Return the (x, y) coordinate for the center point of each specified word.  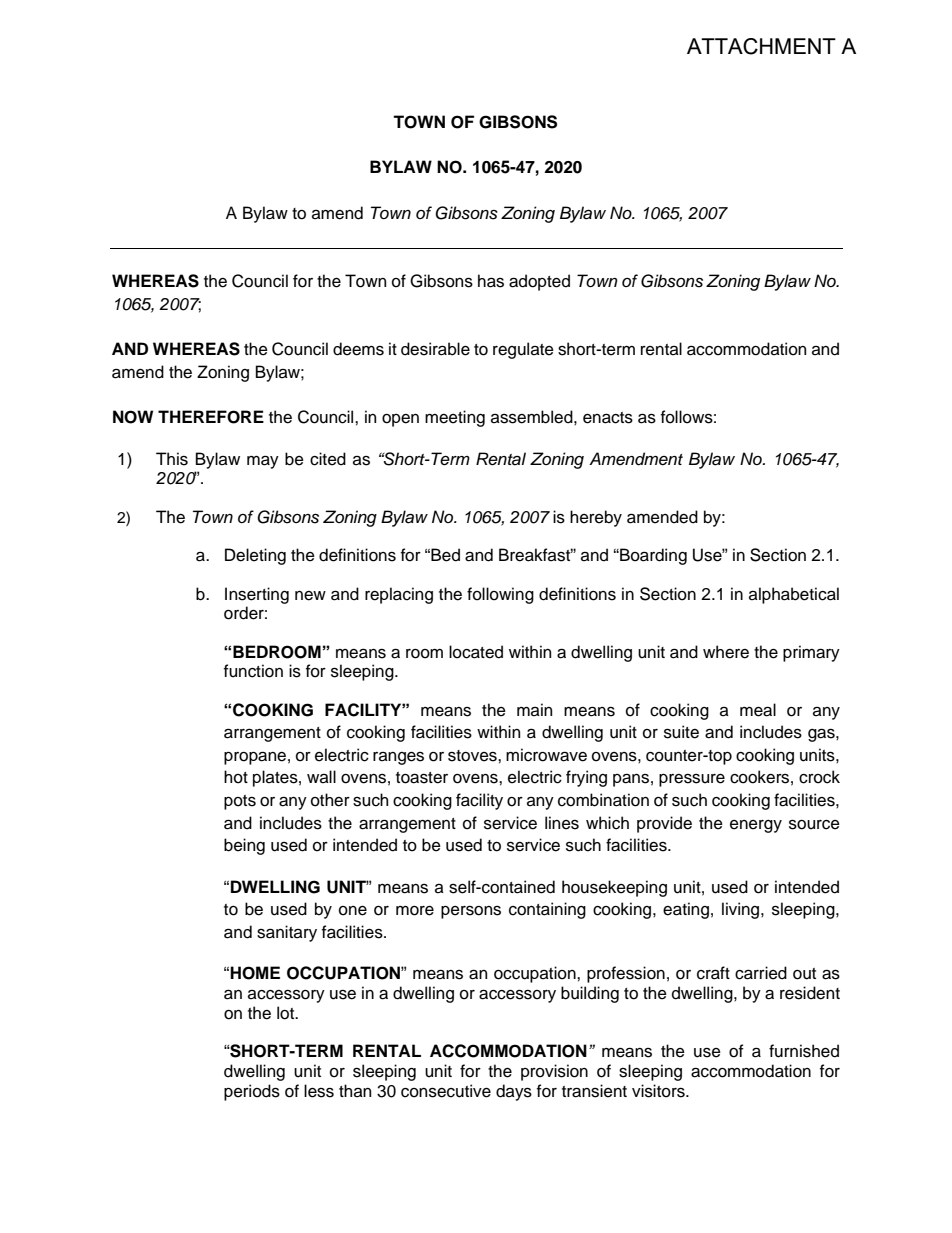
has (491, 281)
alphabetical (794, 595)
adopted (539, 282)
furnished (804, 1051)
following (500, 595)
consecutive (446, 1091)
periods (252, 1092)
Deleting (255, 556)
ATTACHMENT (761, 46)
